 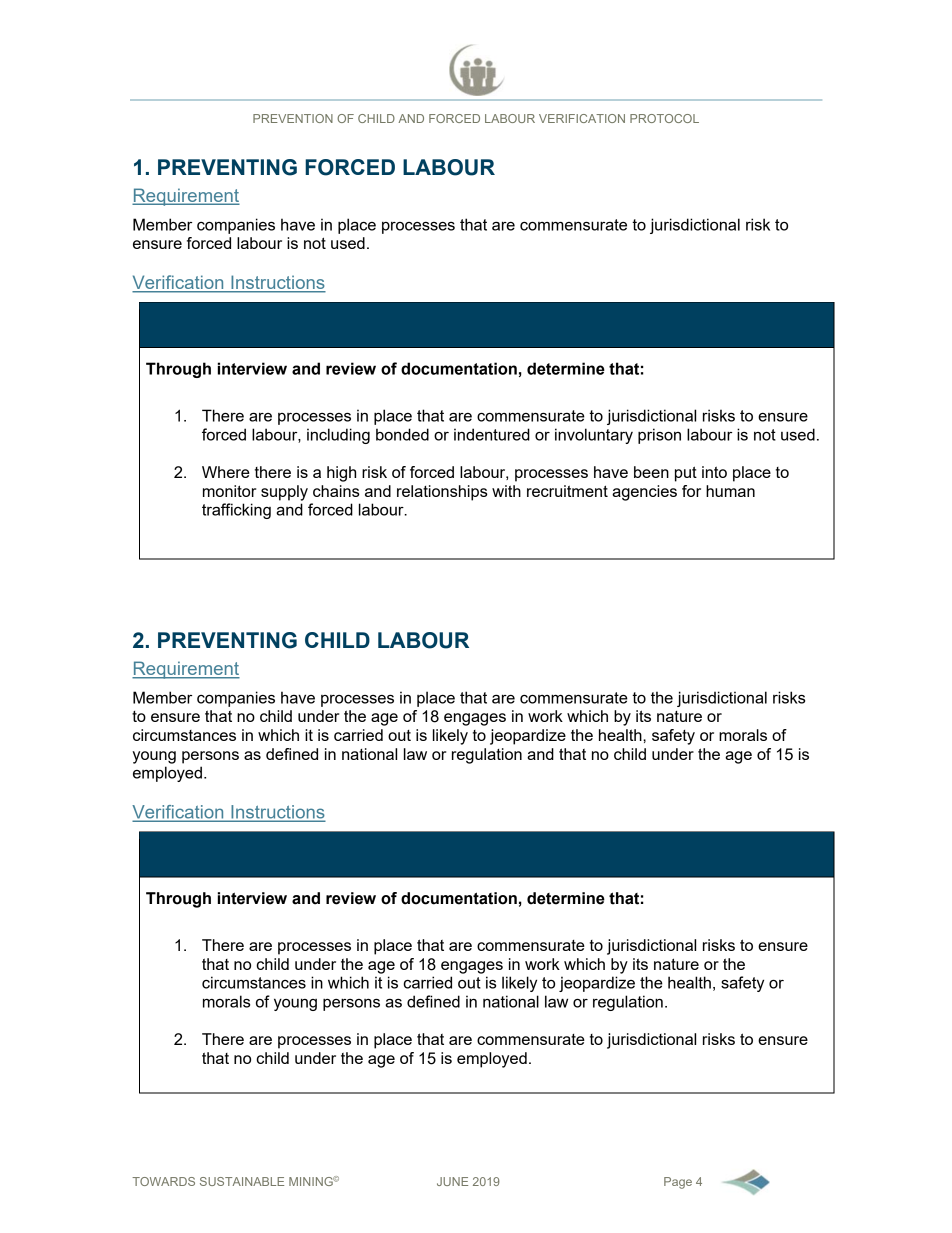 What do you see at coordinates (659, 436) in the screenshot?
I see `prison` at bounding box center [659, 436].
